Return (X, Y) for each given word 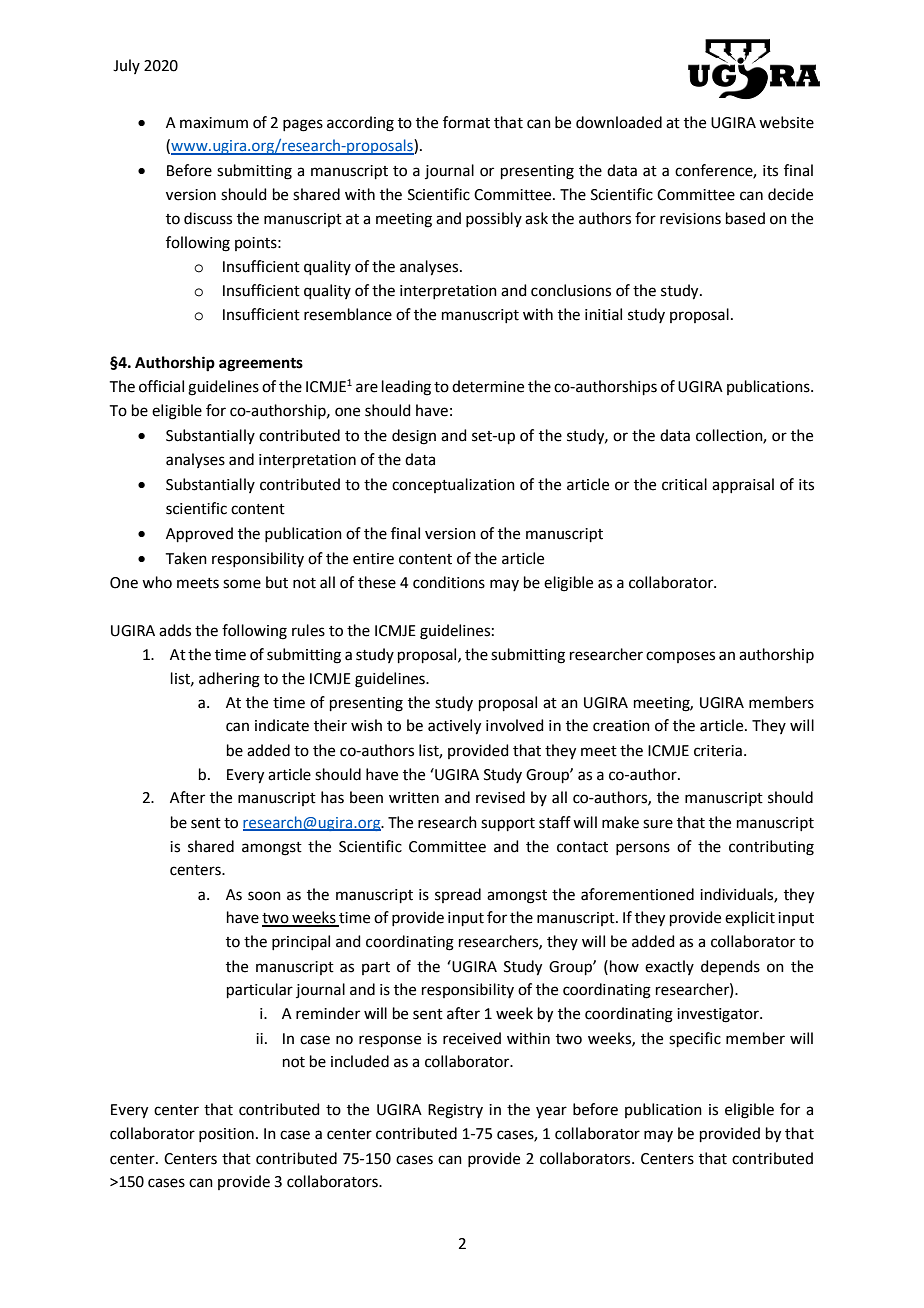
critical (684, 484)
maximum (214, 123)
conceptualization (453, 485)
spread (458, 895)
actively (454, 727)
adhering (229, 680)
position (226, 1135)
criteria (718, 751)
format (466, 122)
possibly (494, 219)
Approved (199, 534)
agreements (261, 365)
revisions (690, 219)
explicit (750, 918)
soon (264, 896)
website (786, 122)
